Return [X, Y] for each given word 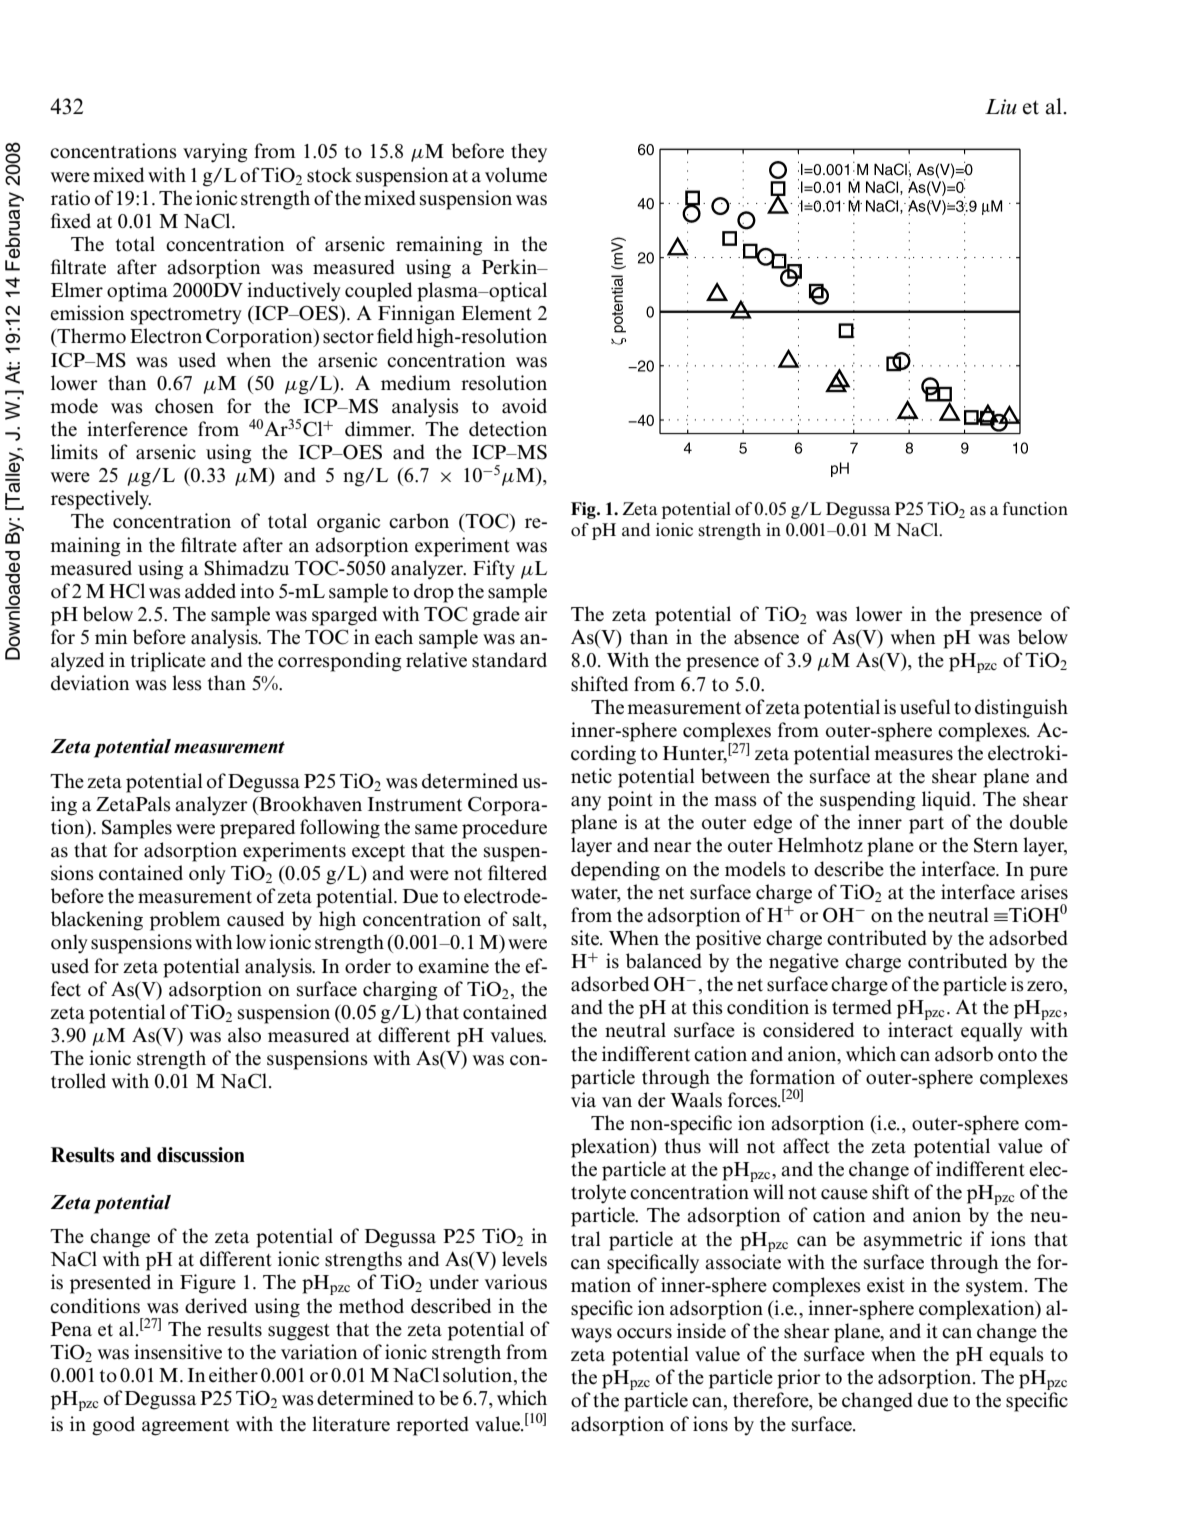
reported [432, 1426]
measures [913, 755]
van [617, 1102]
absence [766, 637]
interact [920, 1030]
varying [215, 153]
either [233, 1375]
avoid [524, 406]
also [244, 1035]
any [586, 803]
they [529, 153]
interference [137, 429]
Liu [1001, 106]
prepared [257, 829]
